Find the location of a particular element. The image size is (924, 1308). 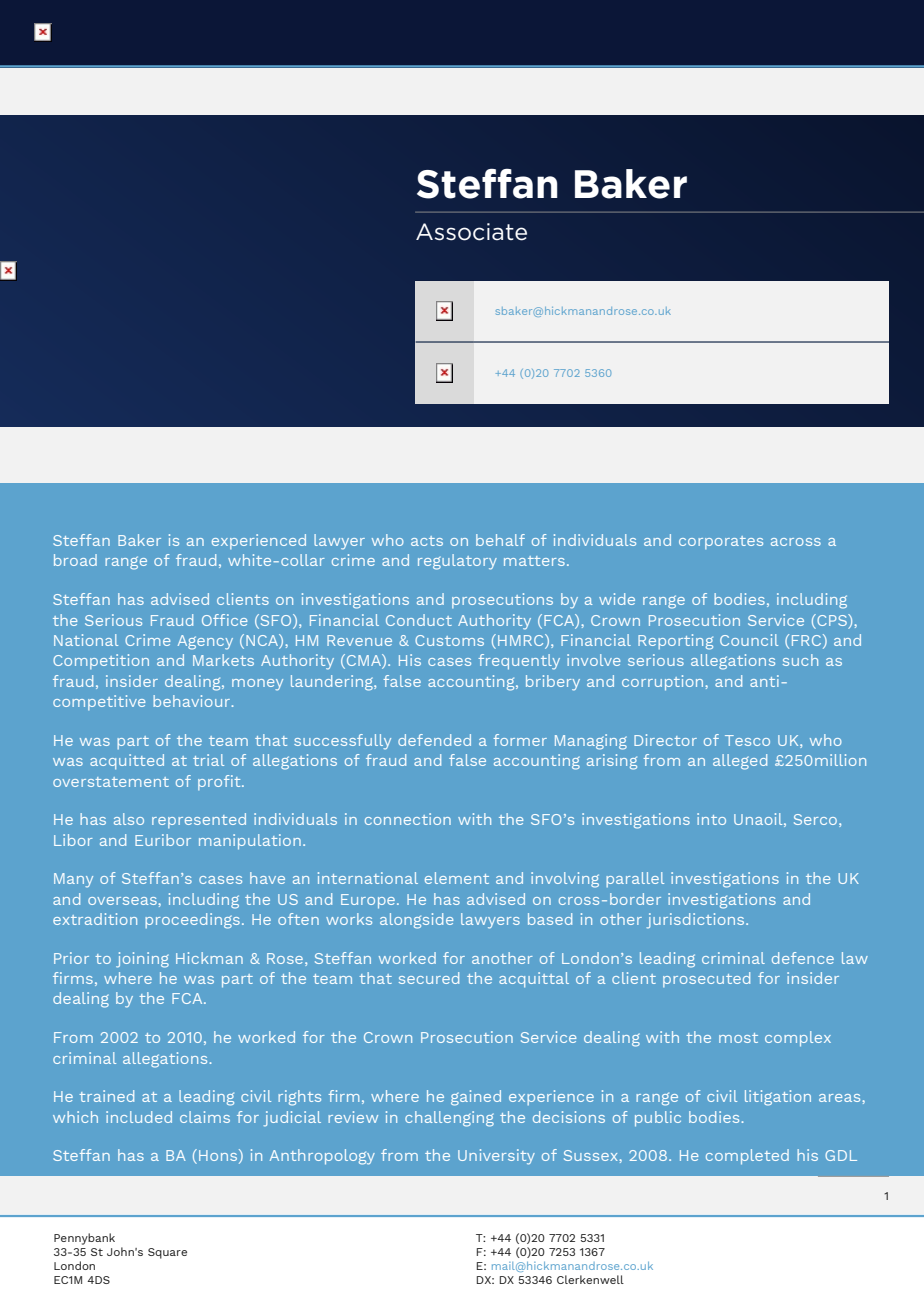

regulatory is located at coordinates (457, 562).
